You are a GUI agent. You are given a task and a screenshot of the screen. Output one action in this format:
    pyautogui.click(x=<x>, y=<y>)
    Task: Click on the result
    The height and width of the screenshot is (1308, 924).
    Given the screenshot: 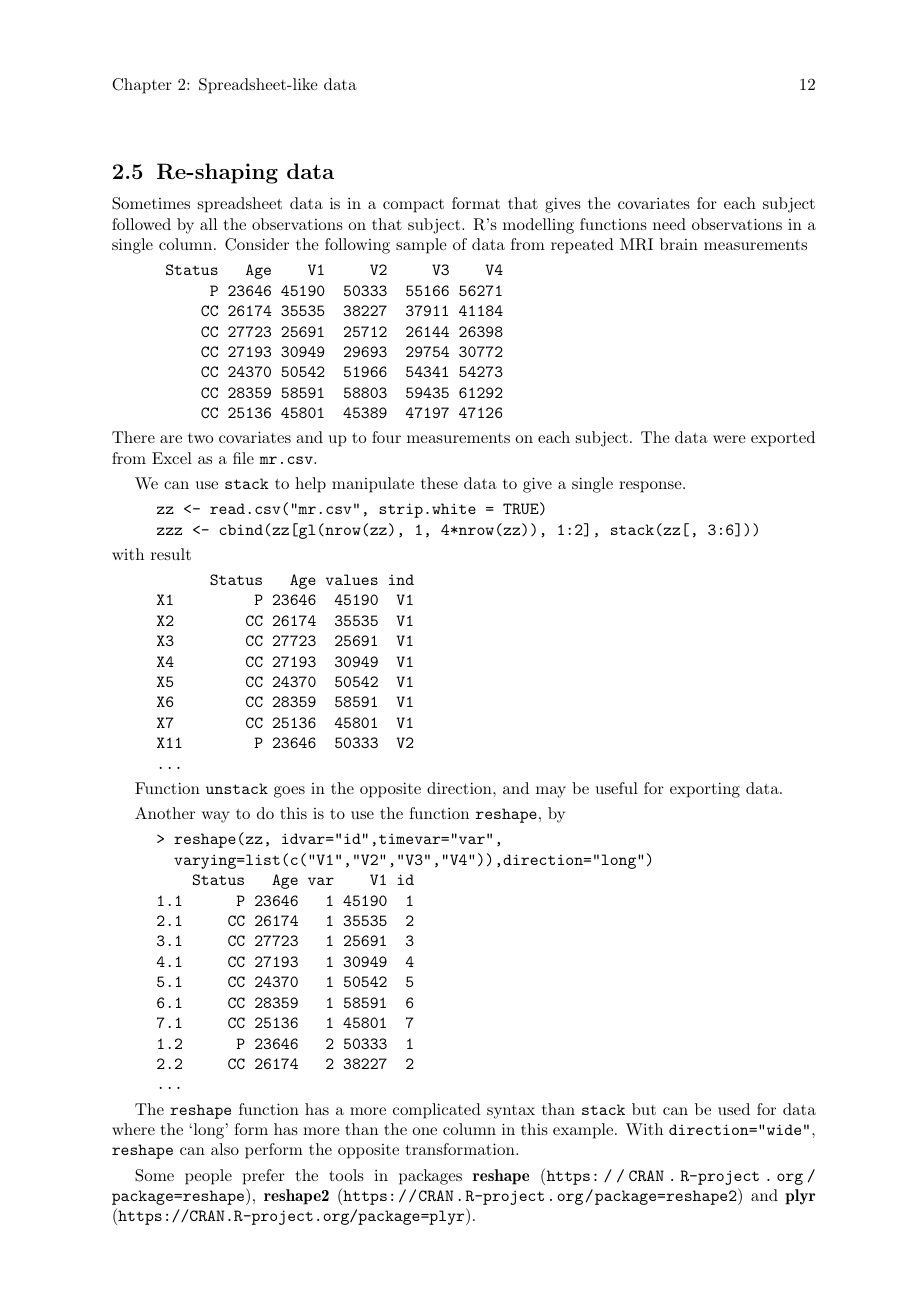 What is the action you would take?
    pyautogui.click(x=171, y=554)
